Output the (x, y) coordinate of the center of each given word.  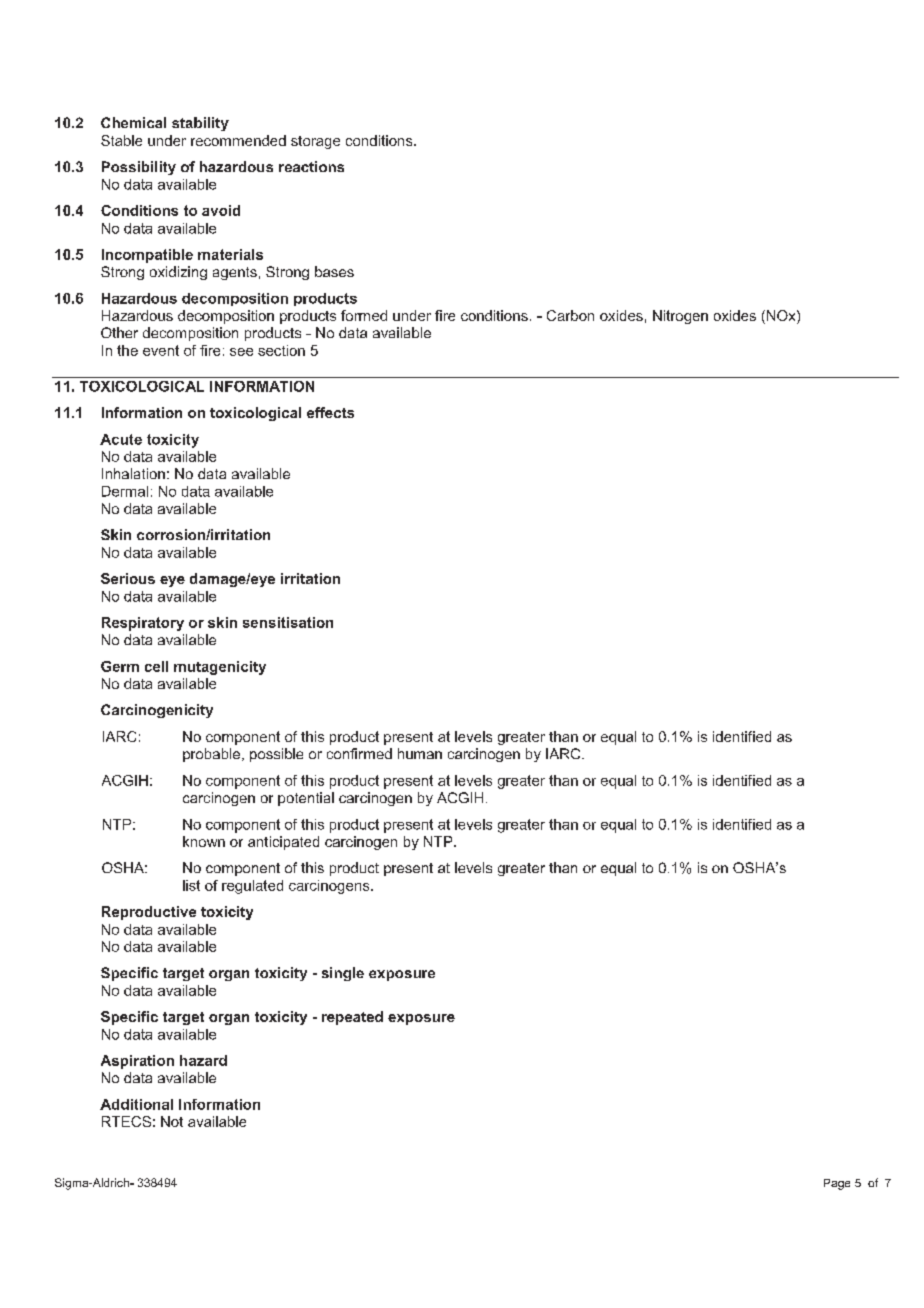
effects (330, 412)
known (204, 841)
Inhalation (133, 473)
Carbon (570, 315)
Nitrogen (680, 317)
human (420, 753)
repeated (352, 1018)
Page (837, 1184)
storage (315, 142)
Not (172, 1121)
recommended (238, 140)
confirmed (359, 753)
